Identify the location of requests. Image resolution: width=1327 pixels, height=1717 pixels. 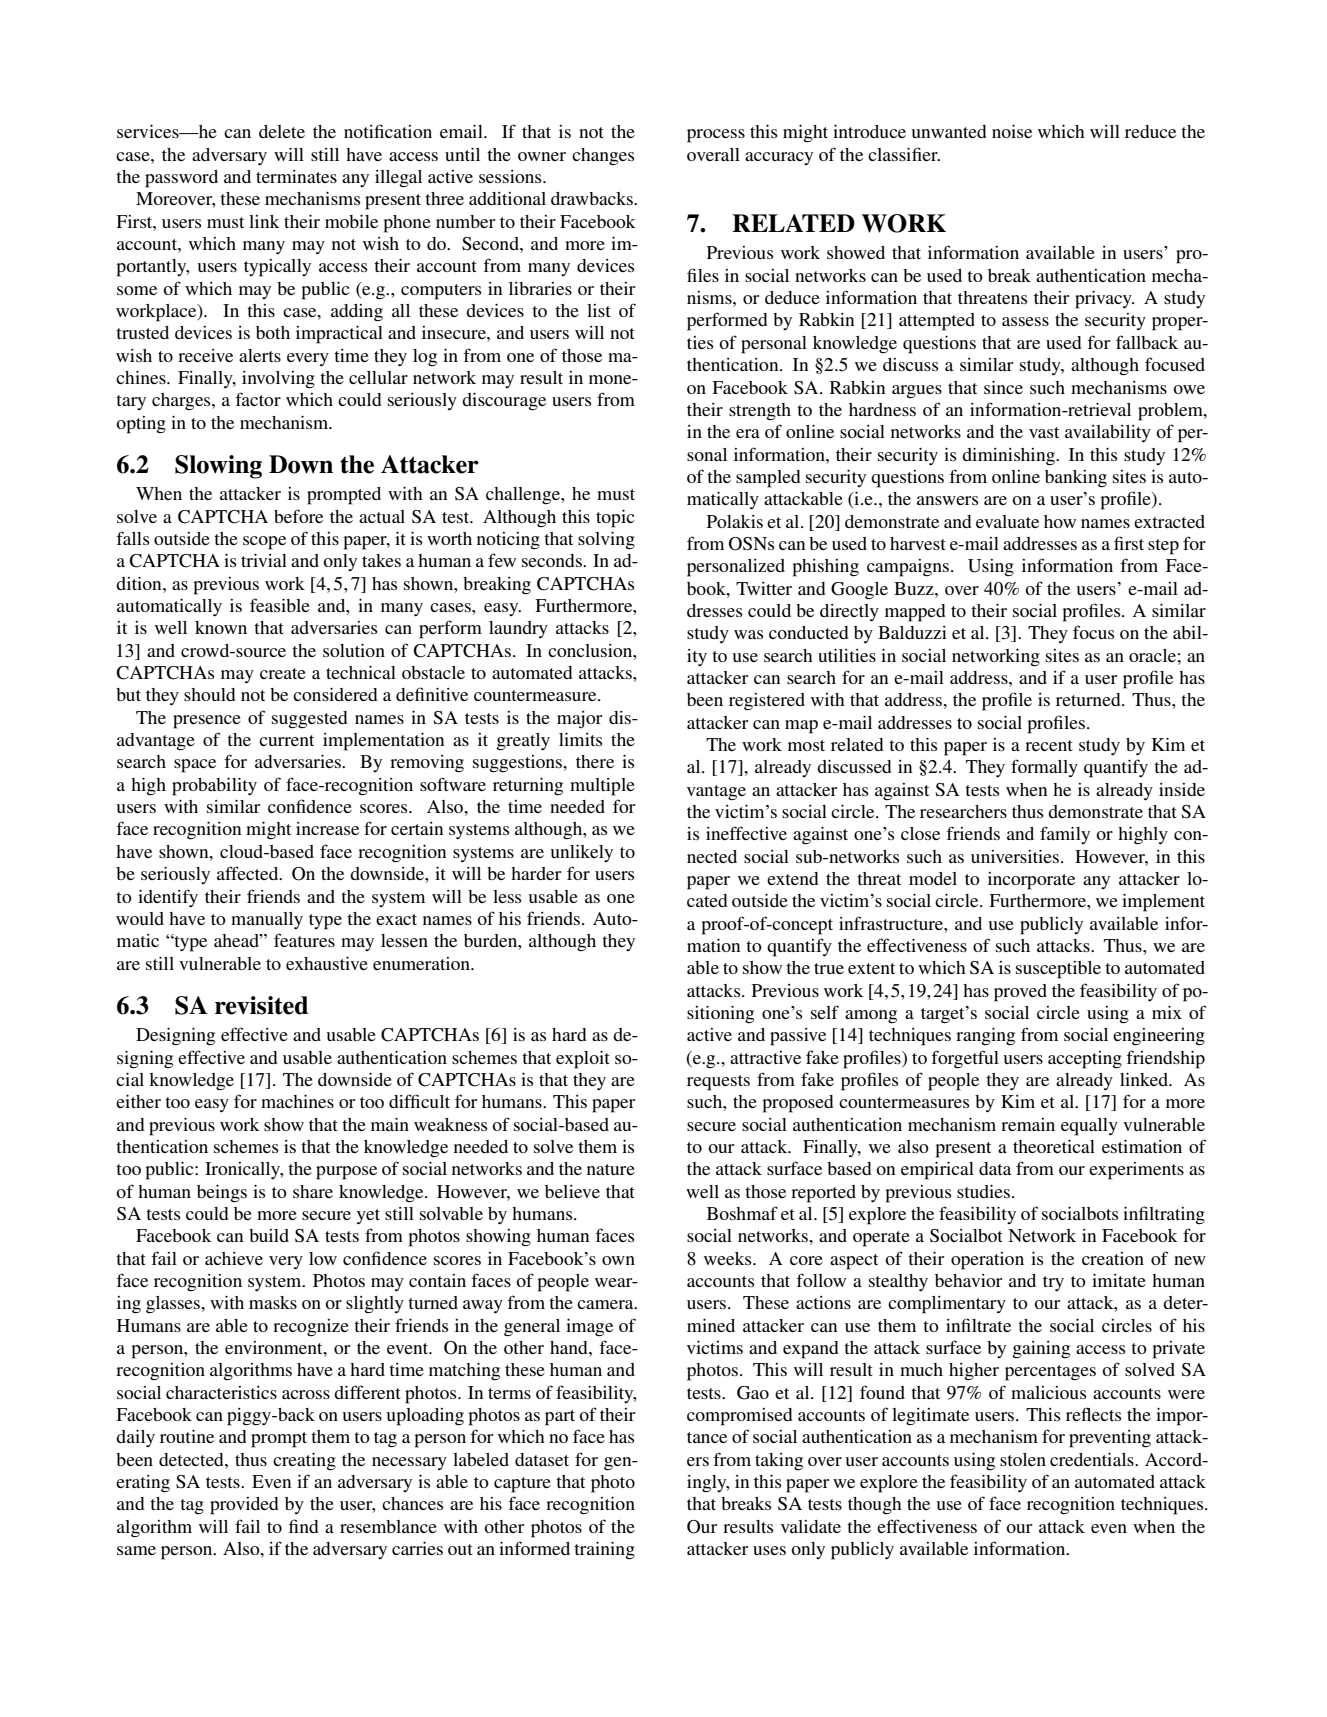
(718, 1083).
